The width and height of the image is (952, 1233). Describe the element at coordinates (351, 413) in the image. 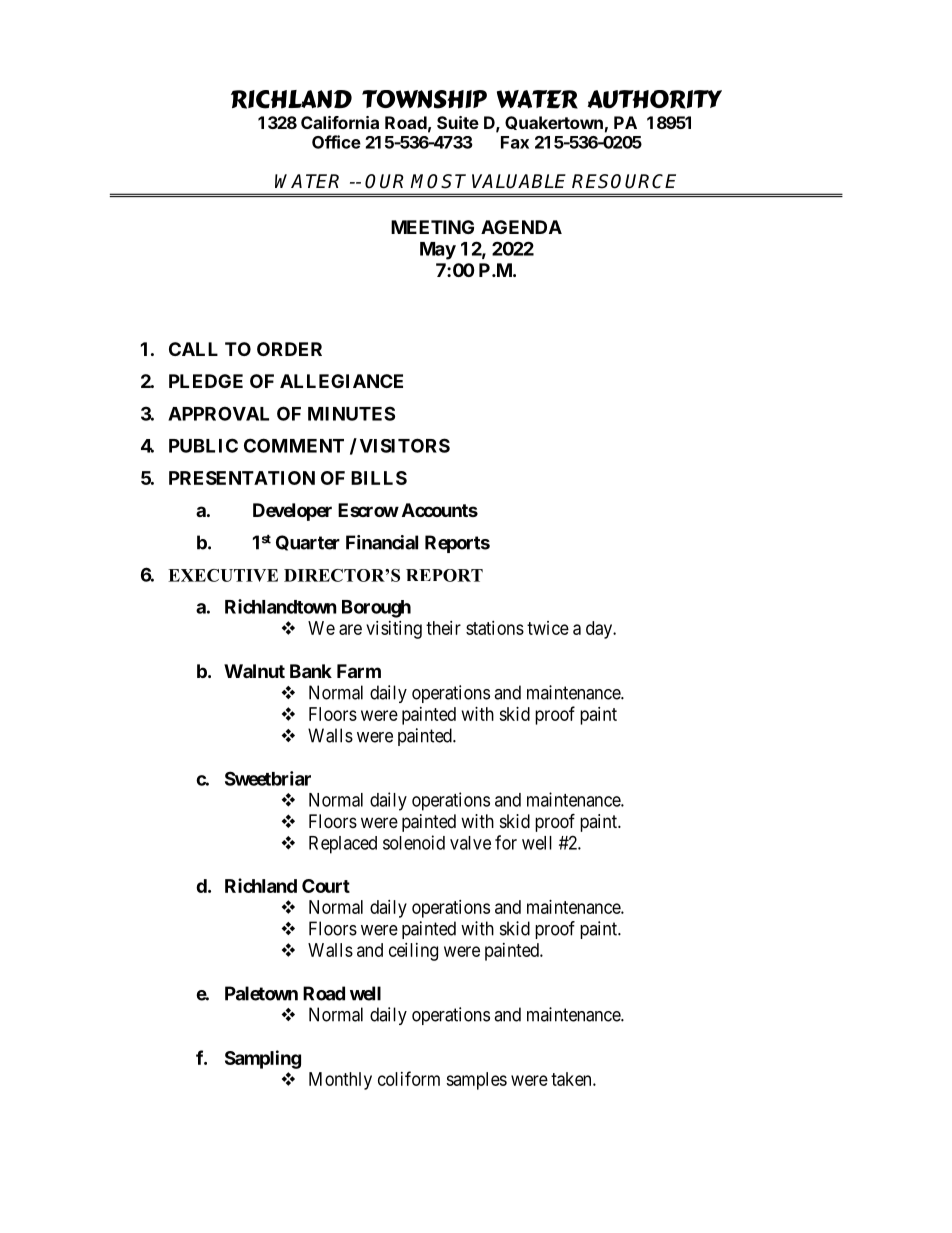

I see `MINUTES` at that location.
